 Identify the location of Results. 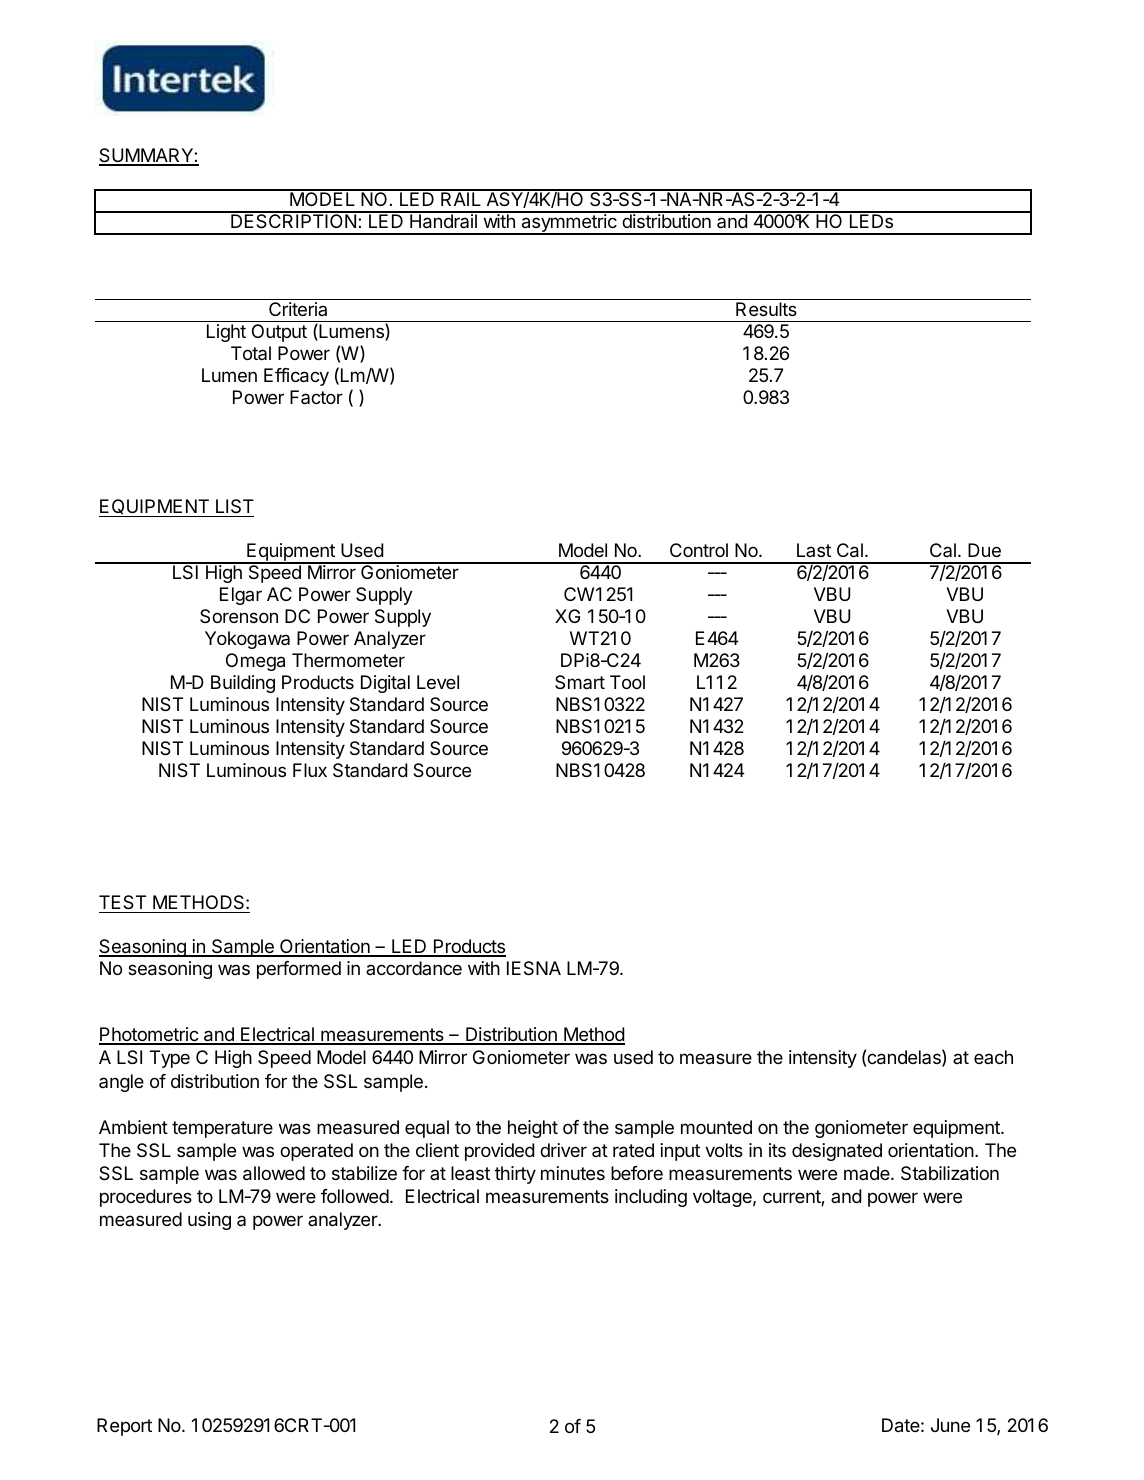
(766, 309).
